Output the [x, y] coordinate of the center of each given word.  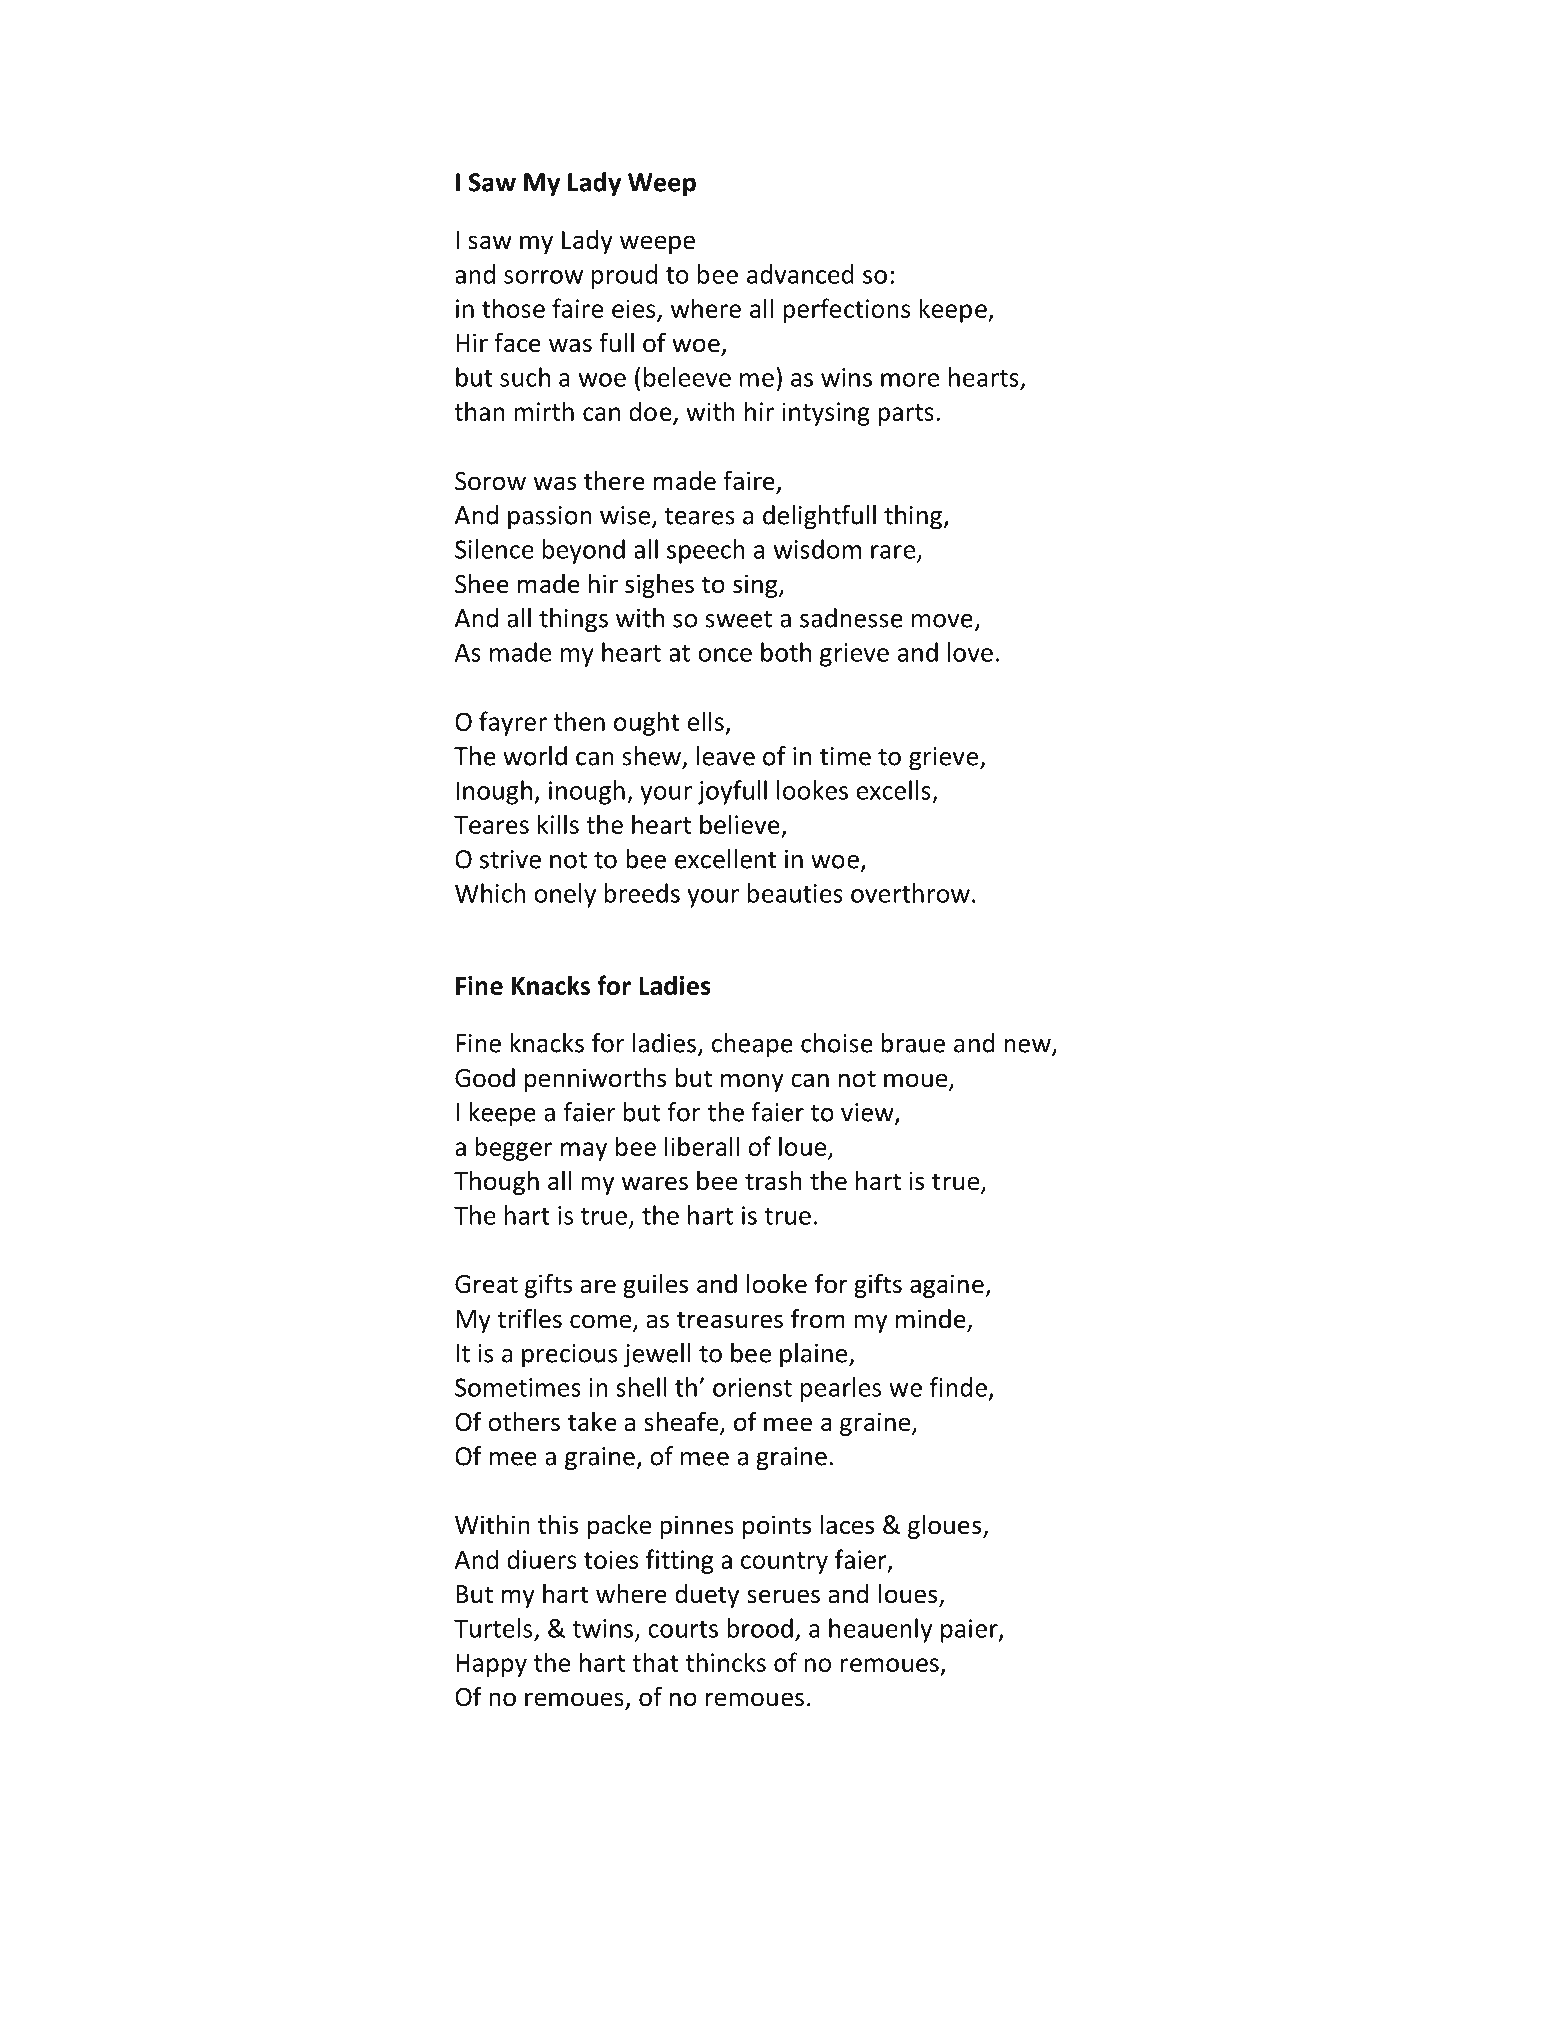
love [970, 652]
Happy [491, 1665]
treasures [730, 1320]
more [910, 380]
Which [490, 893]
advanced [800, 274]
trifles [529, 1318]
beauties [795, 893]
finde [958, 1387]
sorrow [543, 277]
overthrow [910, 893]
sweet [738, 619]
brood [760, 1628]
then [579, 721]
